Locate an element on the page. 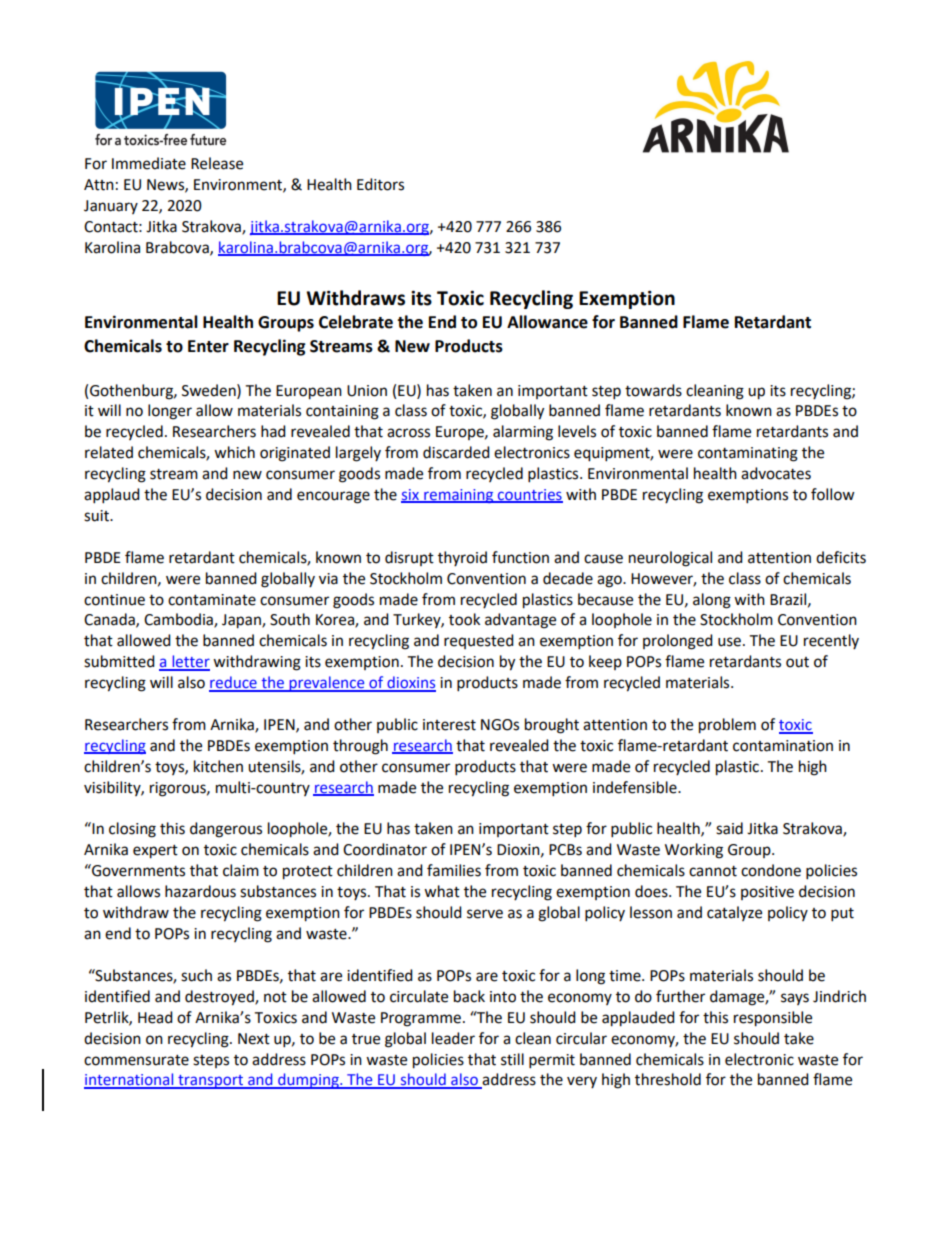 This document has height=1233, width=952. Editors is located at coordinates (380, 184).
